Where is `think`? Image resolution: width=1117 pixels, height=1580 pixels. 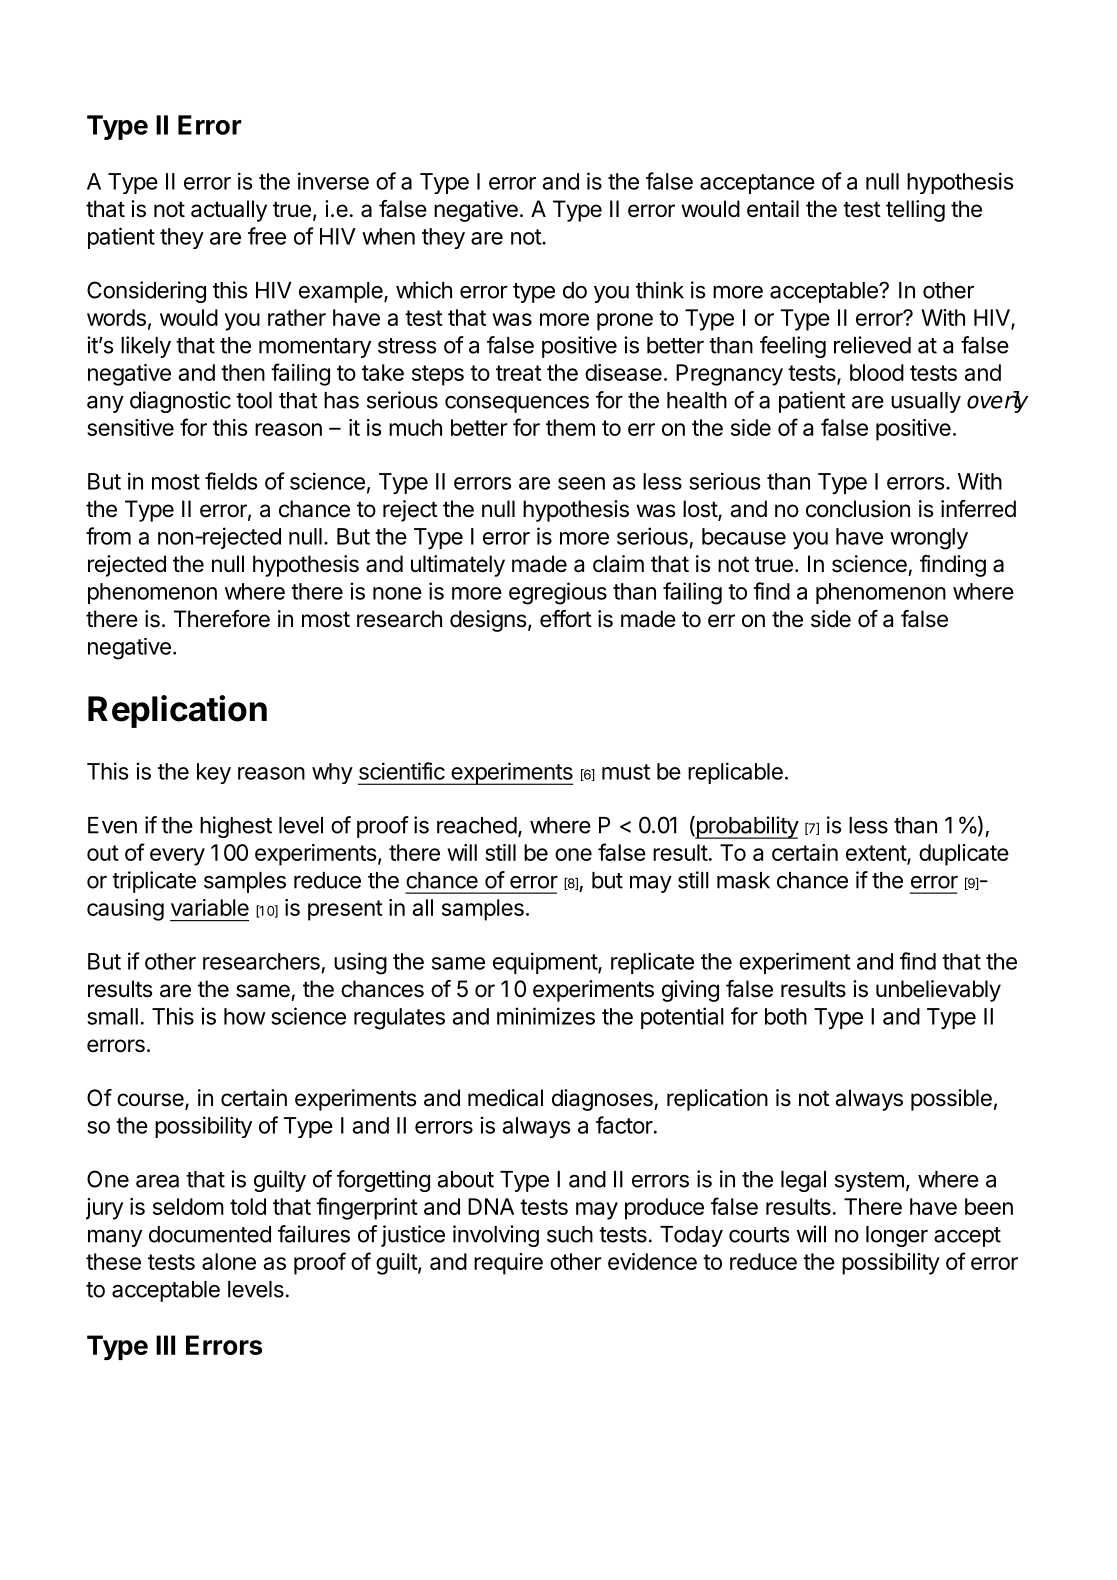
think is located at coordinates (660, 290).
